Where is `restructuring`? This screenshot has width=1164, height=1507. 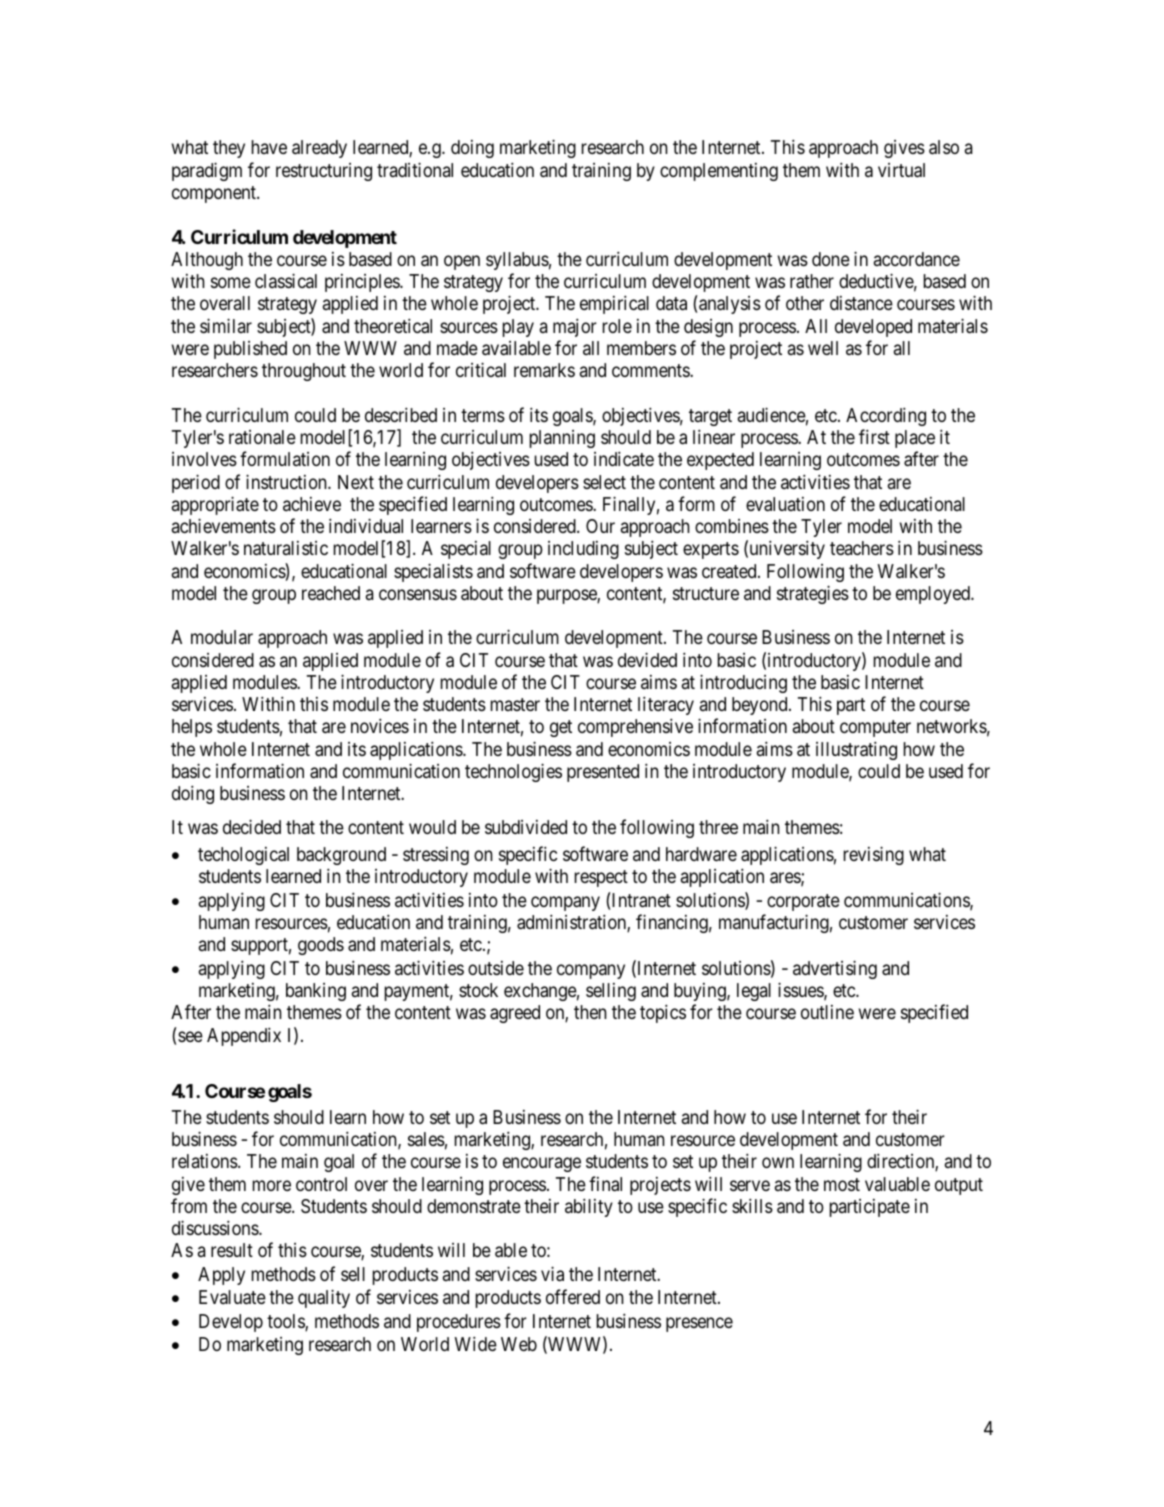 restructuring is located at coordinates (324, 172).
